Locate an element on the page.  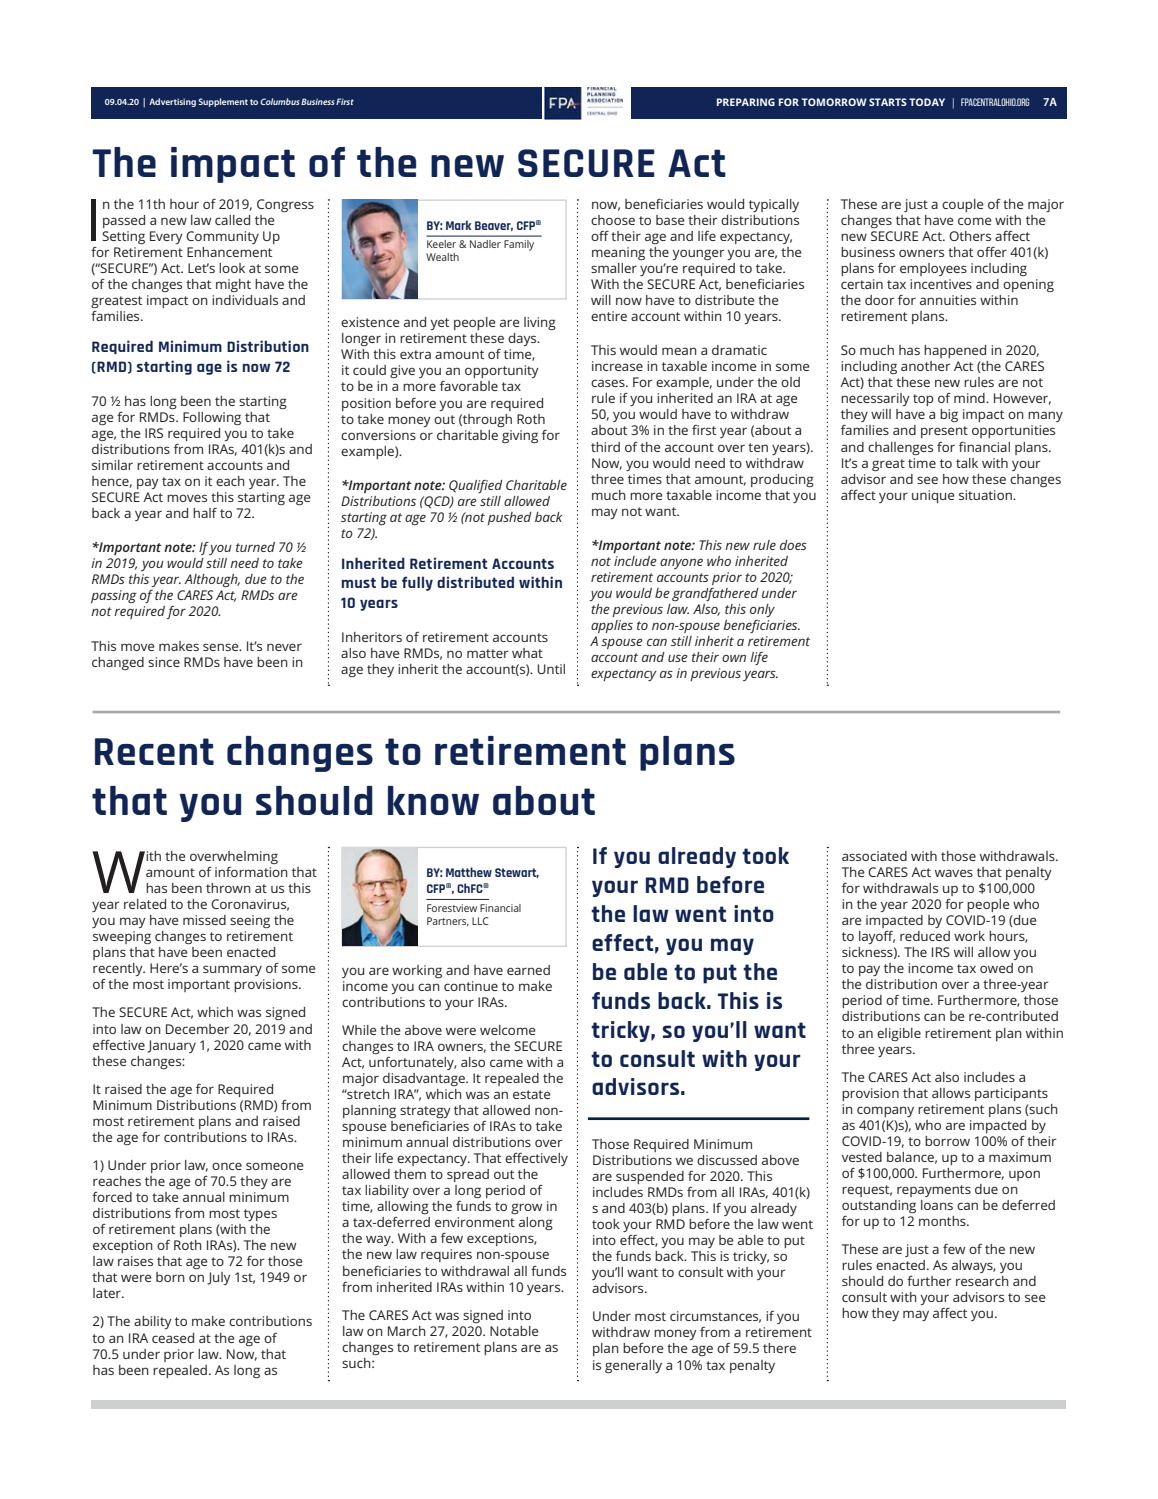
earned is located at coordinates (528, 970).
